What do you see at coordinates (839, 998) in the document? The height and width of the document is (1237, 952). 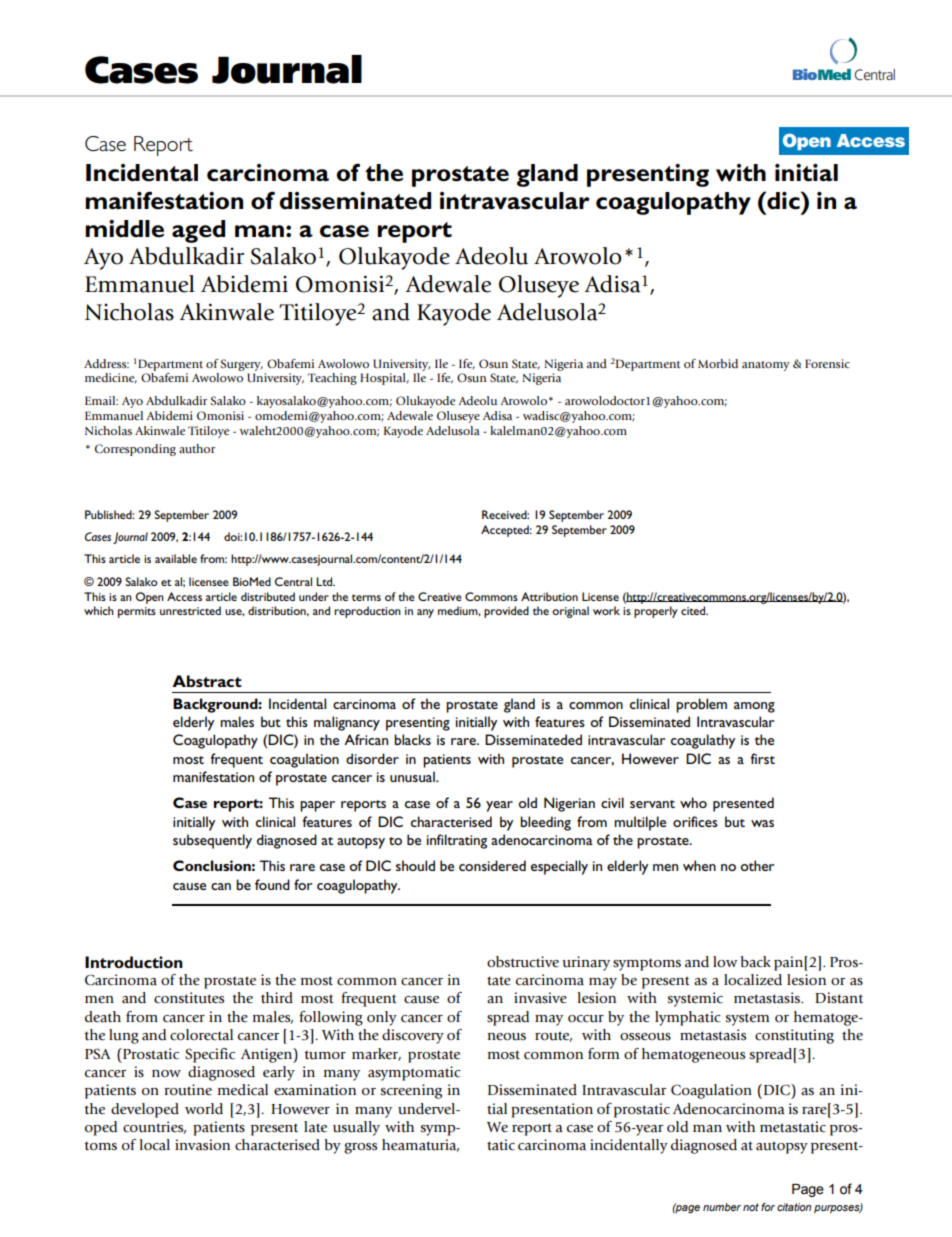 I see `Distant` at bounding box center [839, 998].
